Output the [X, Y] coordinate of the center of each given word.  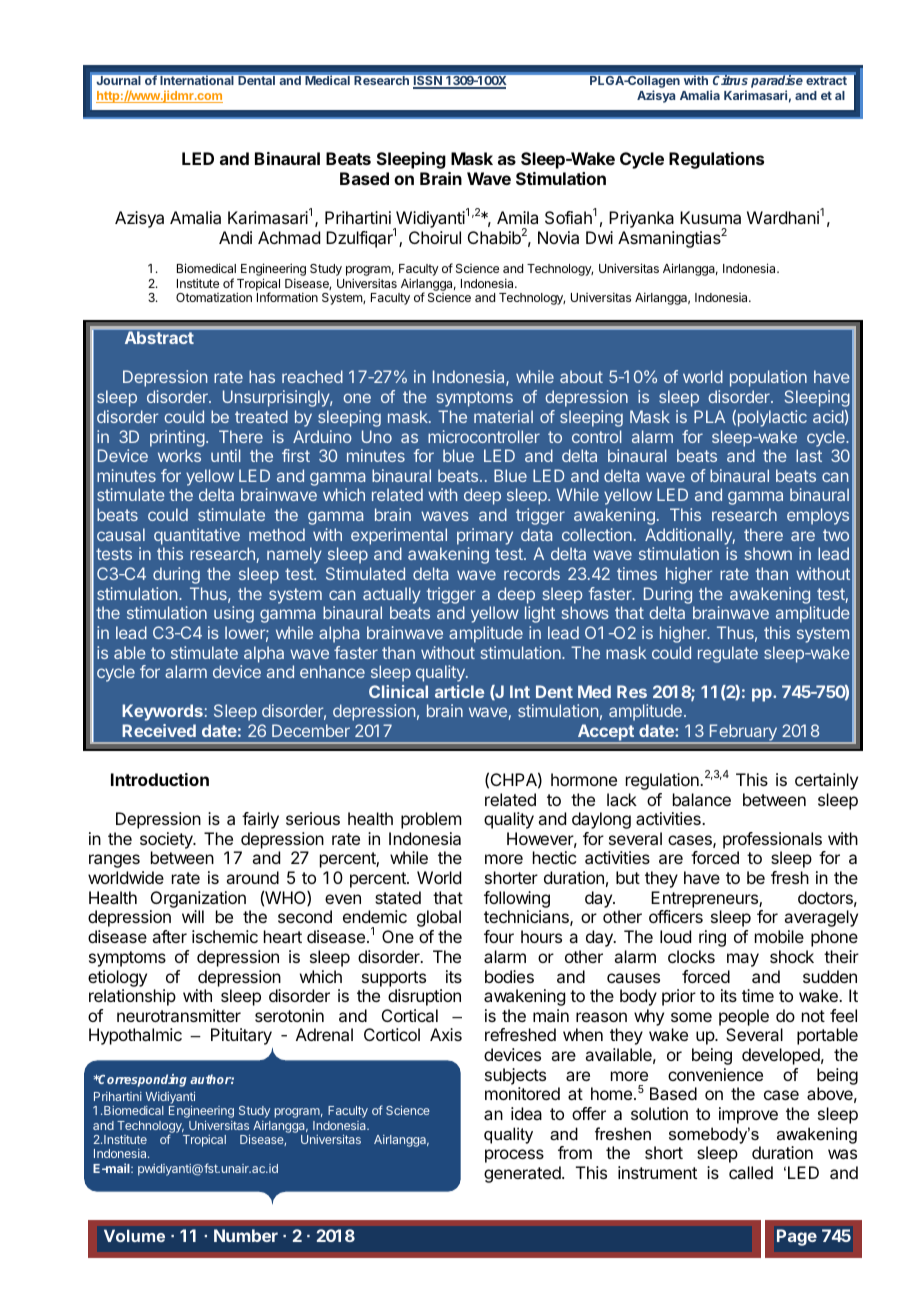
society [167, 842]
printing [177, 438]
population [768, 378]
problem [431, 820]
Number [246, 1235]
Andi [235, 237]
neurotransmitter [179, 1015]
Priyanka [641, 219]
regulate [728, 654]
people [744, 1017]
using [234, 614]
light [540, 614]
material [503, 416]
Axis [446, 1034]
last [809, 455]
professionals [772, 840]
